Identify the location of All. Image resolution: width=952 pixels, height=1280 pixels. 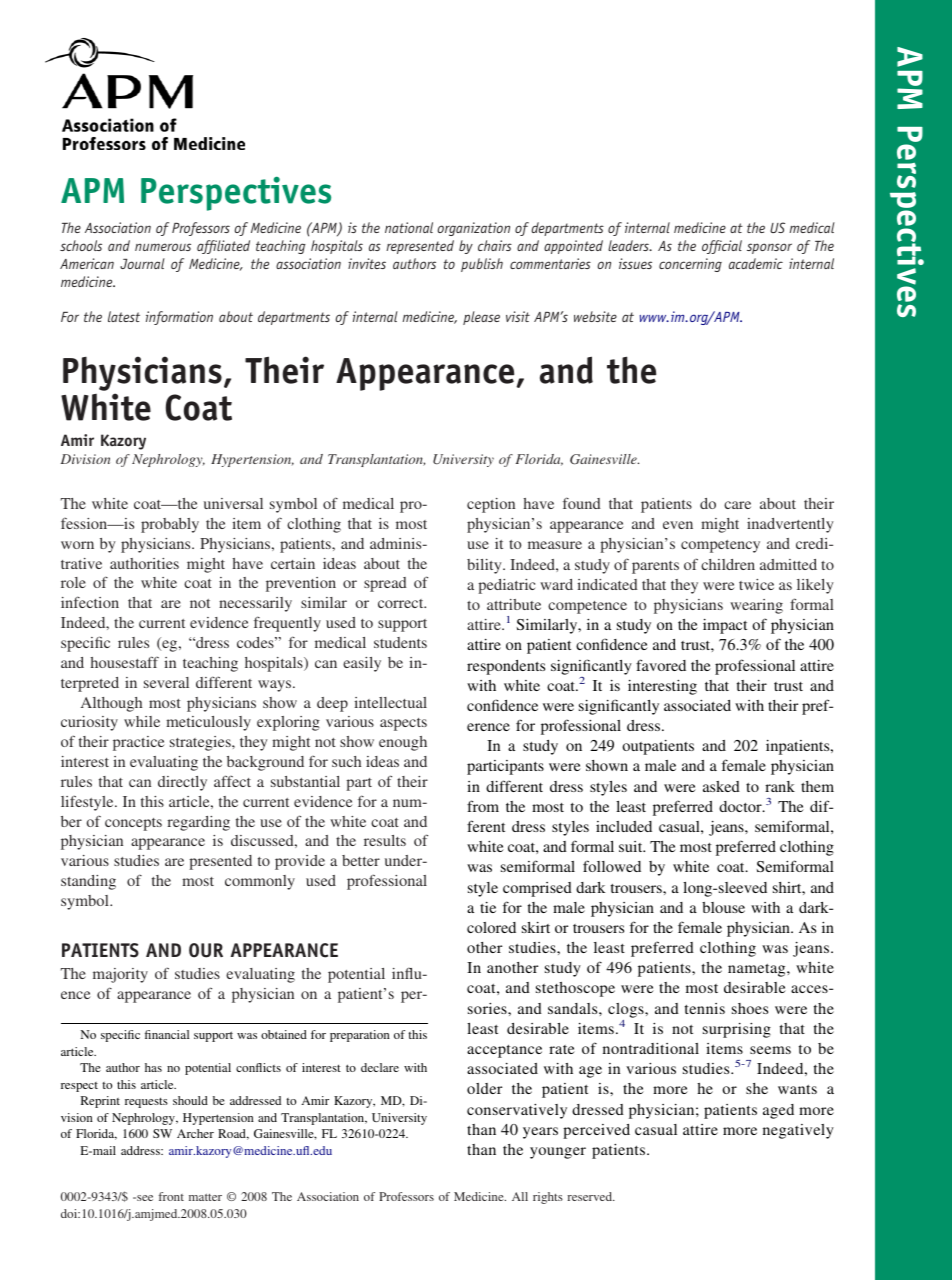
(520, 1196).
